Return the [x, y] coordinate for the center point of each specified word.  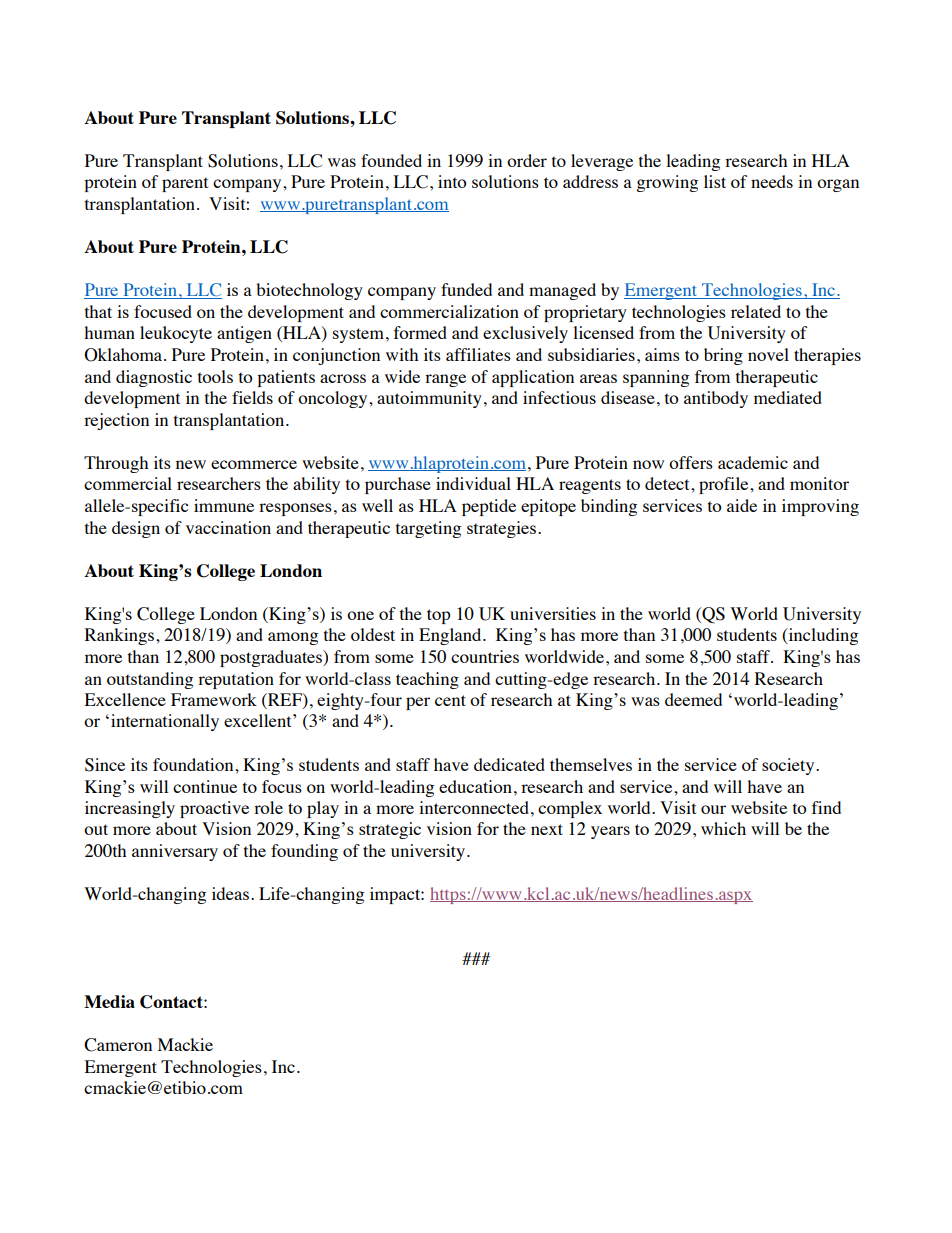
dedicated [509, 764]
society [789, 766]
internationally [165, 722]
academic [753, 462]
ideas [230, 893]
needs [772, 181]
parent [185, 184]
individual [473, 483]
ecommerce [254, 464]
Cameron [118, 1045]
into [452, 181]
